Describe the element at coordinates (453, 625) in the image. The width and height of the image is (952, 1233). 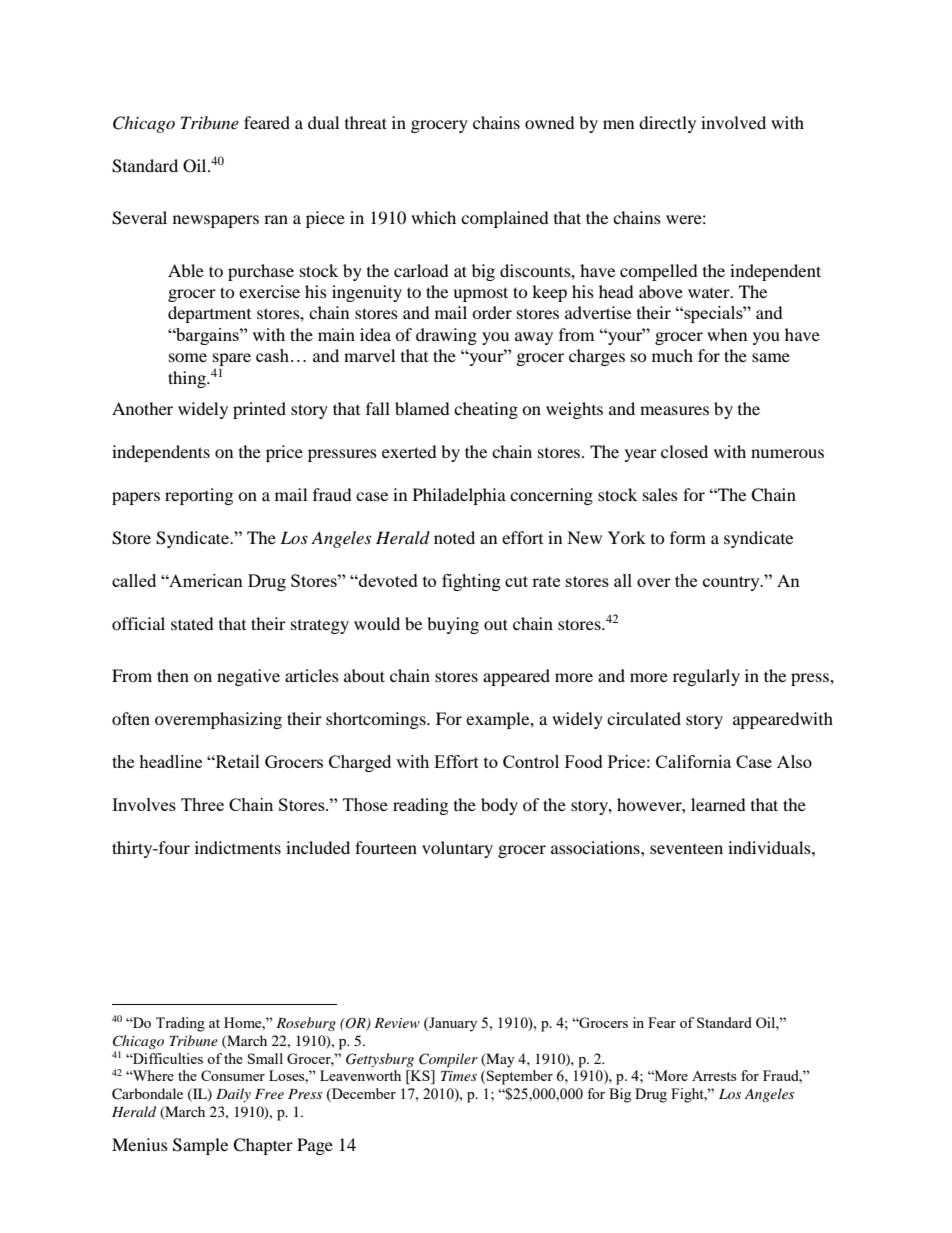
I see `buying` at that location.
